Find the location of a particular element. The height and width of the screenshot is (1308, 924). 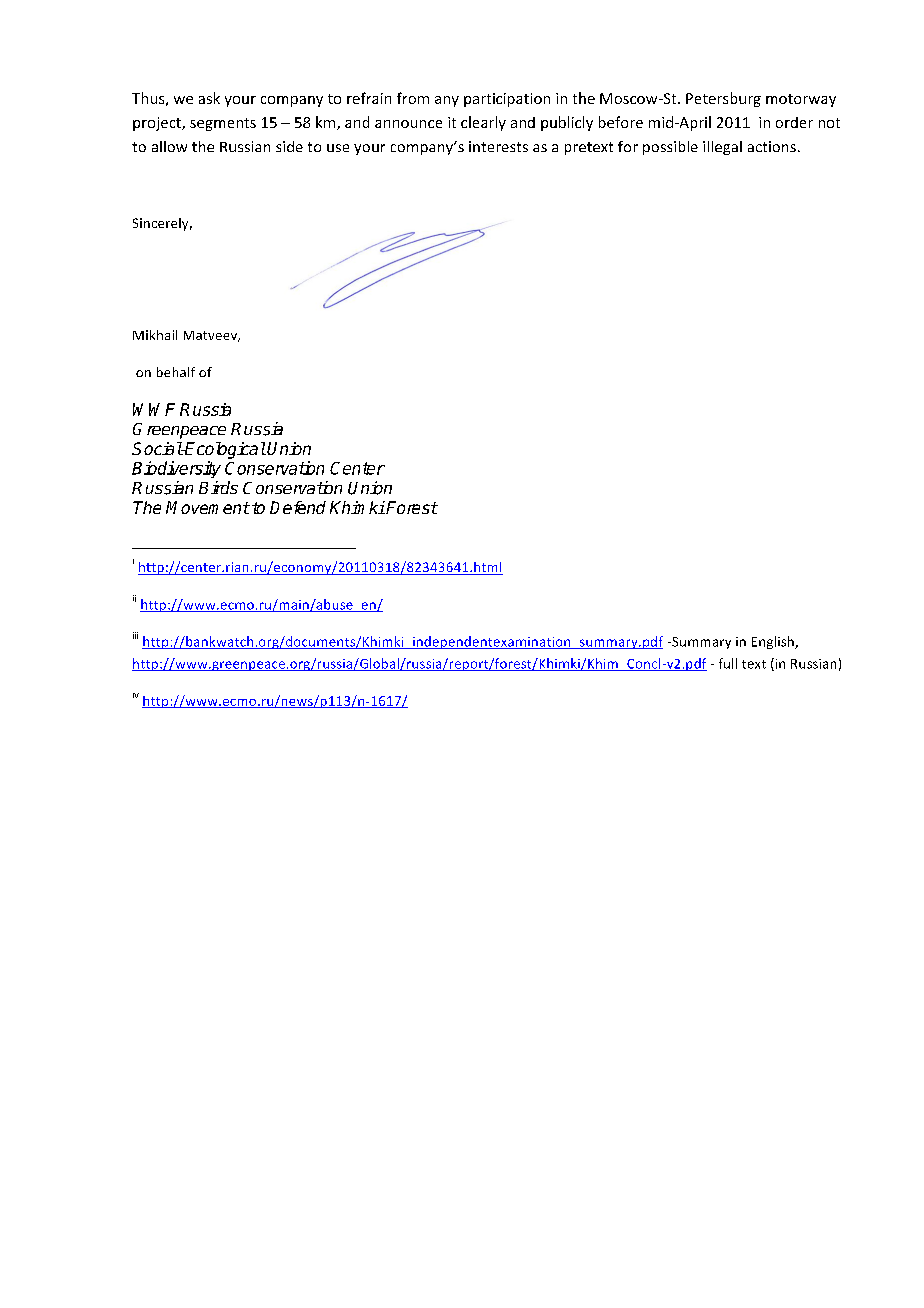

Defend is located at coordinates (298, 507).
